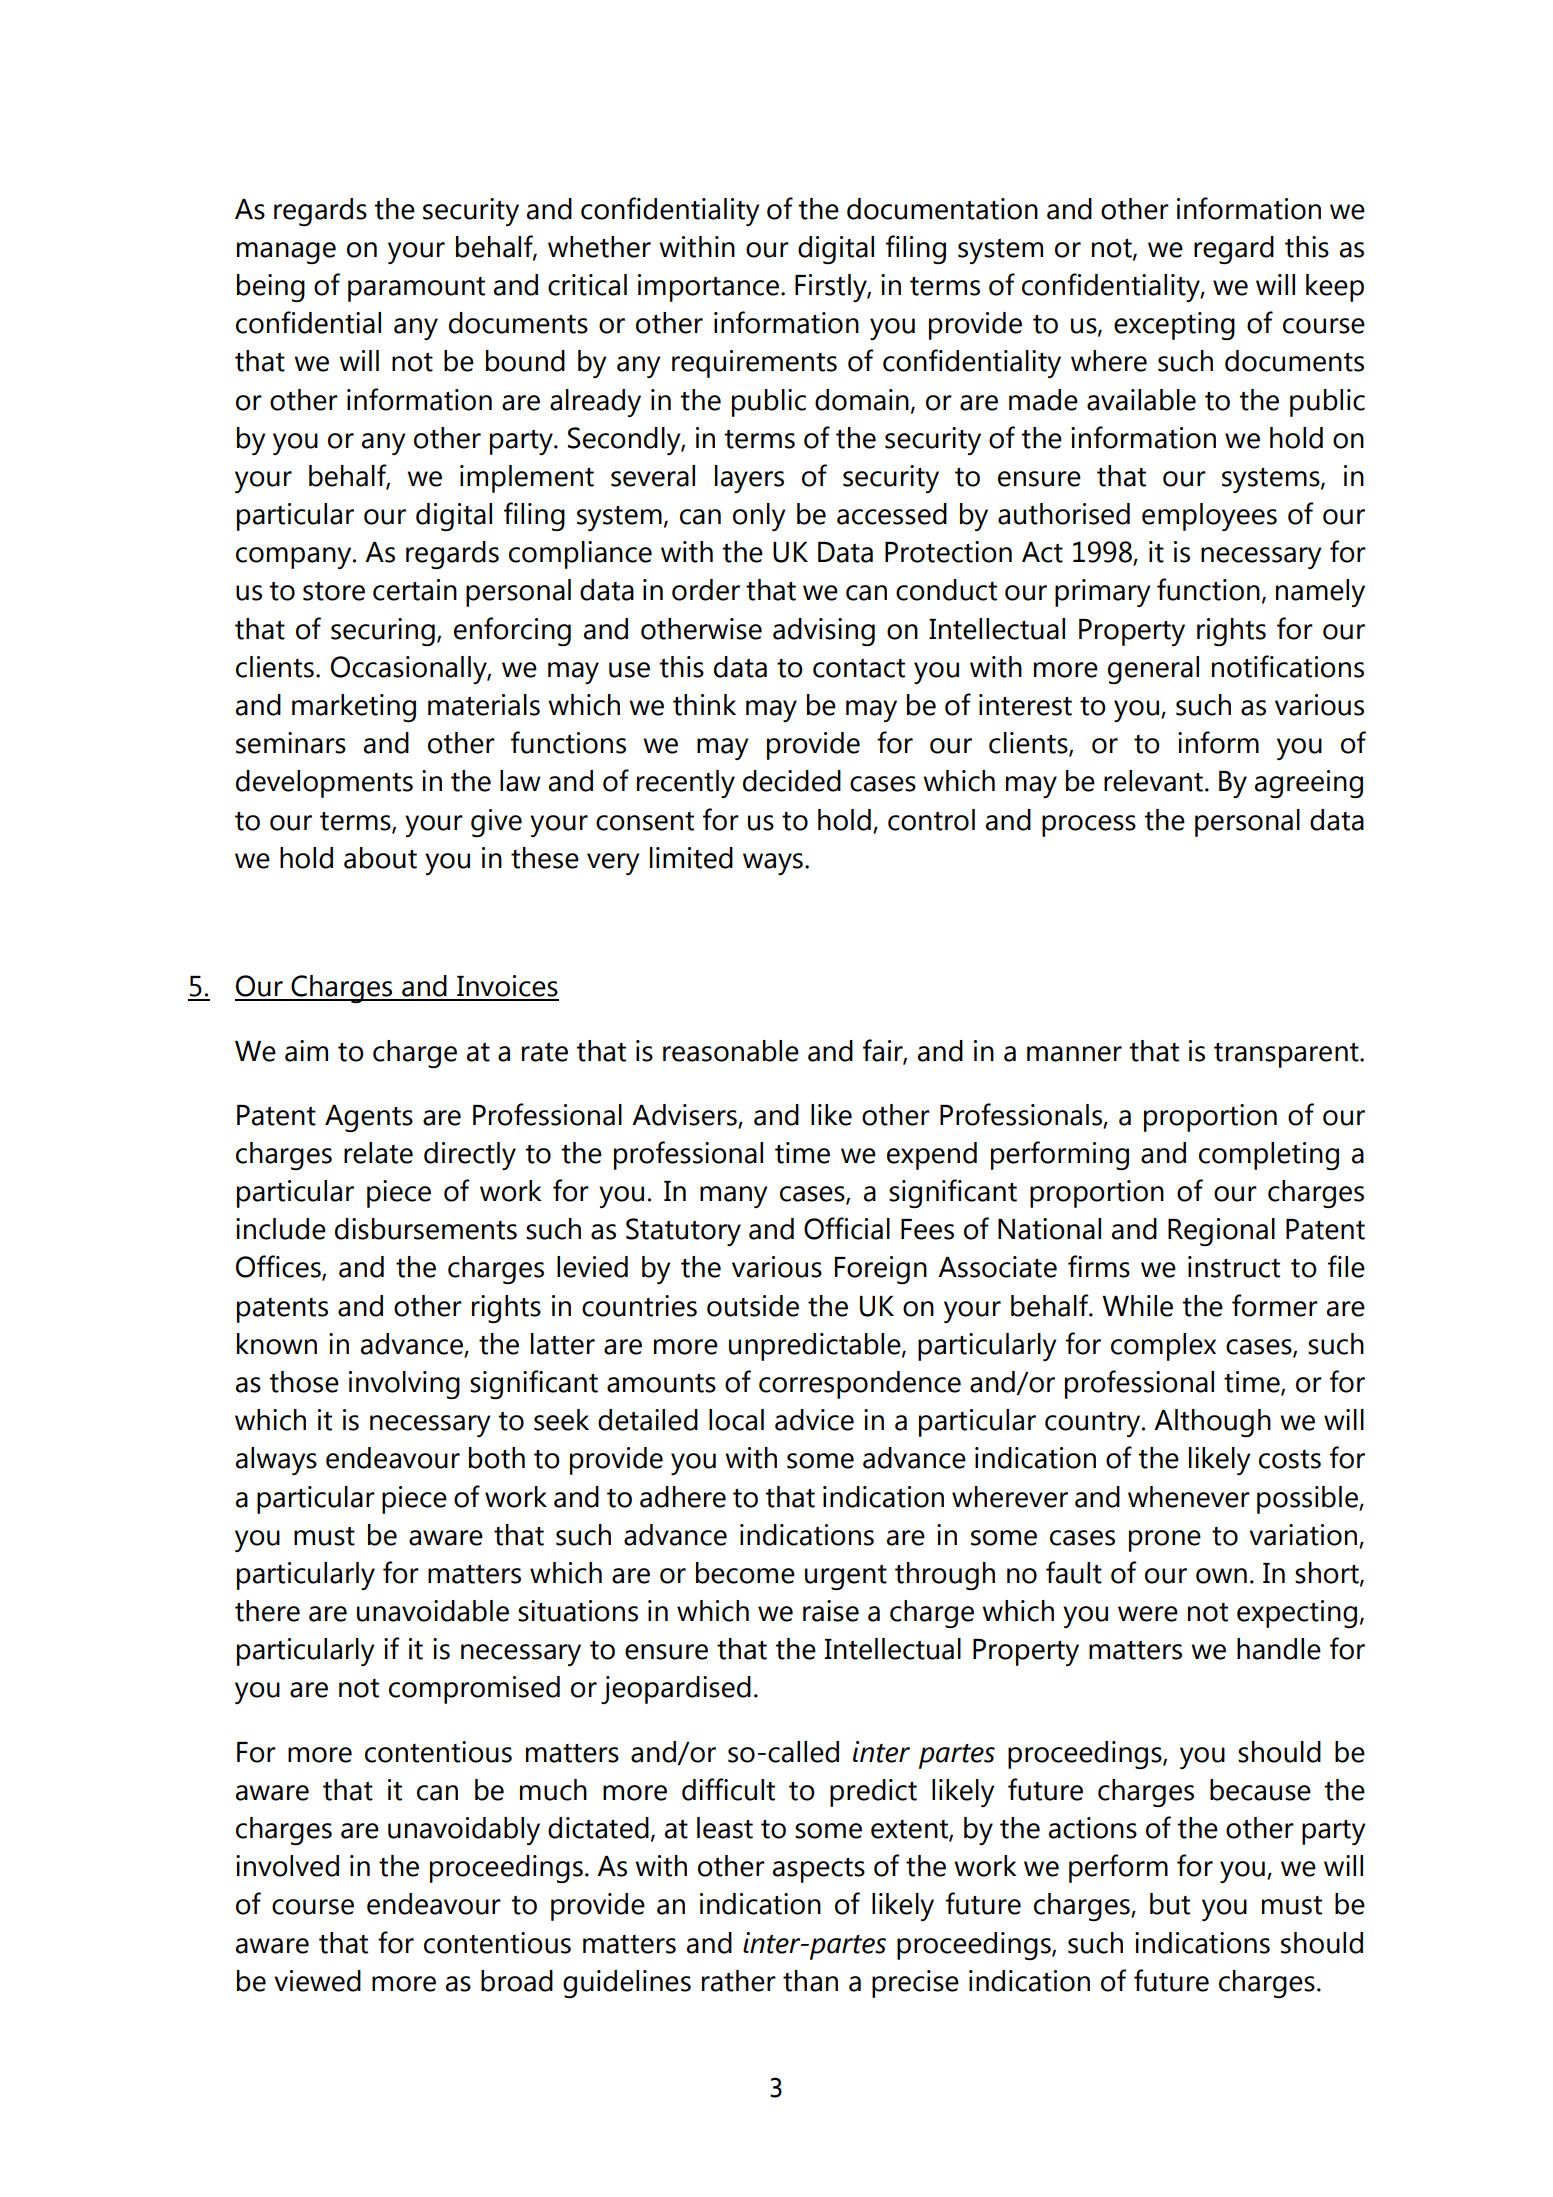 This screenshot has height=2197, width=1553. I want to click on excepting, so click(1174, 326).
